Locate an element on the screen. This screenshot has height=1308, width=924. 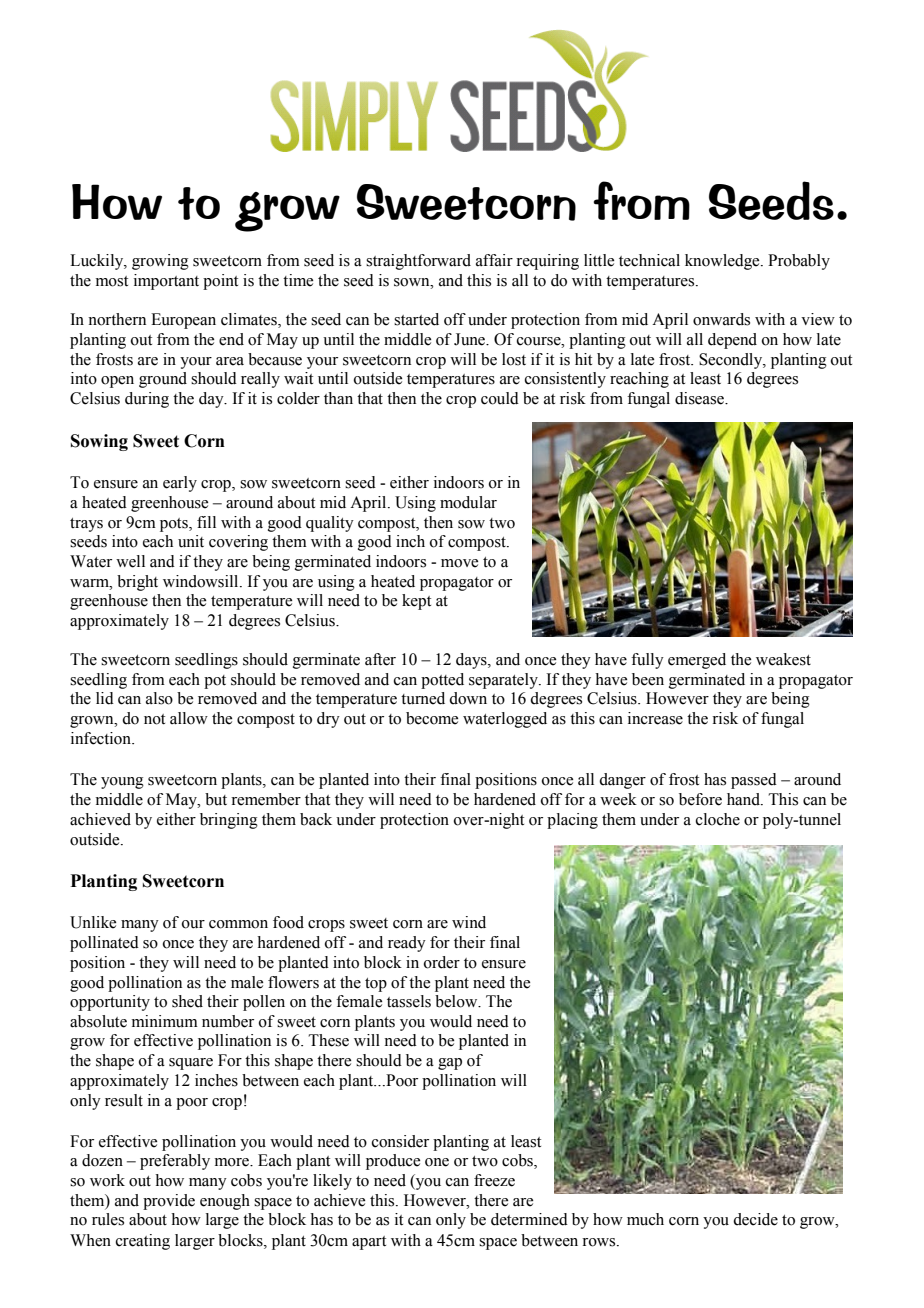
allow is located at coordinates (189, 718).
